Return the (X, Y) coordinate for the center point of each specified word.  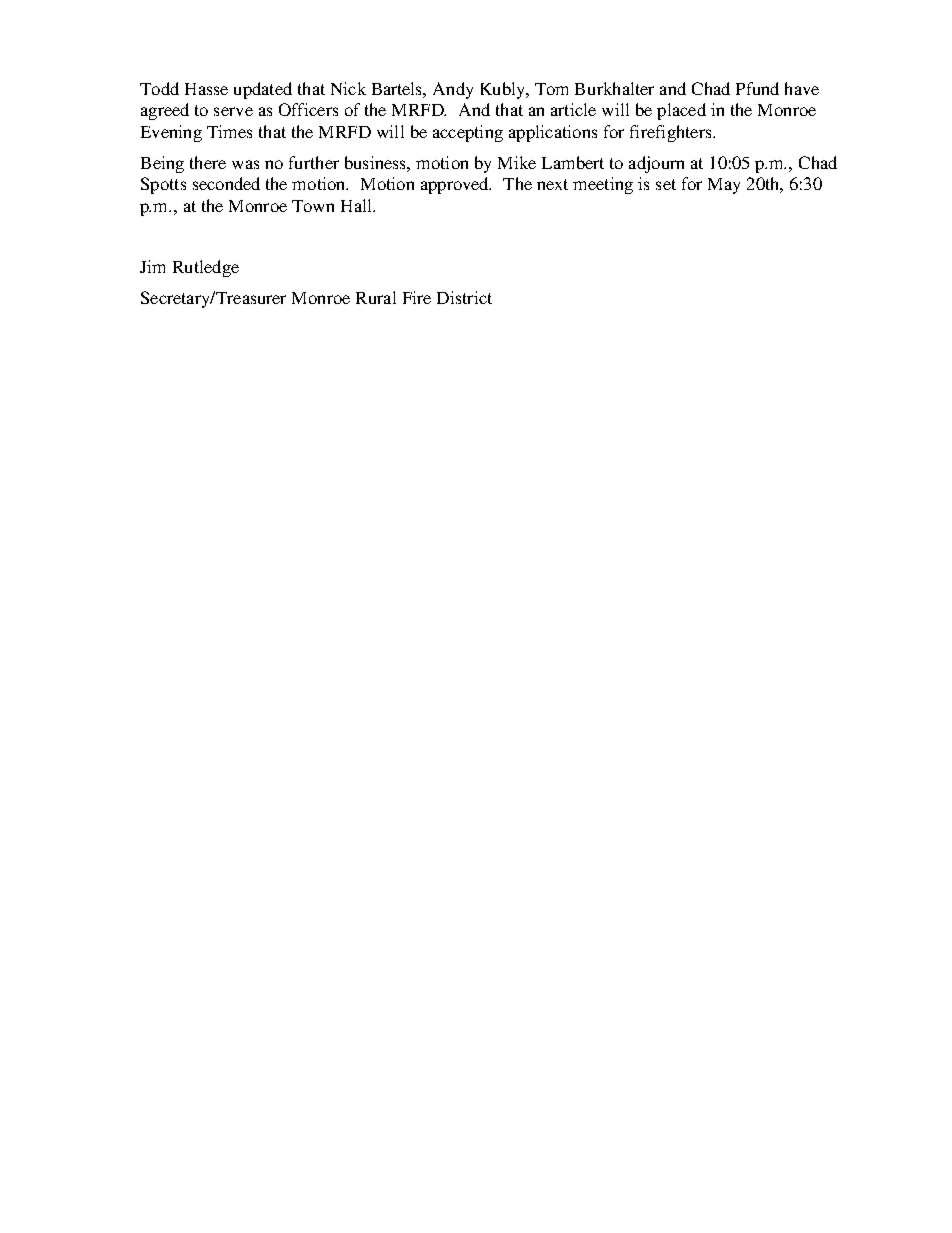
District (464, 297)
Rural (376, 297)
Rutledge (206, 268)
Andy (453, 90)
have (802, 88)
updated (263, 90)
